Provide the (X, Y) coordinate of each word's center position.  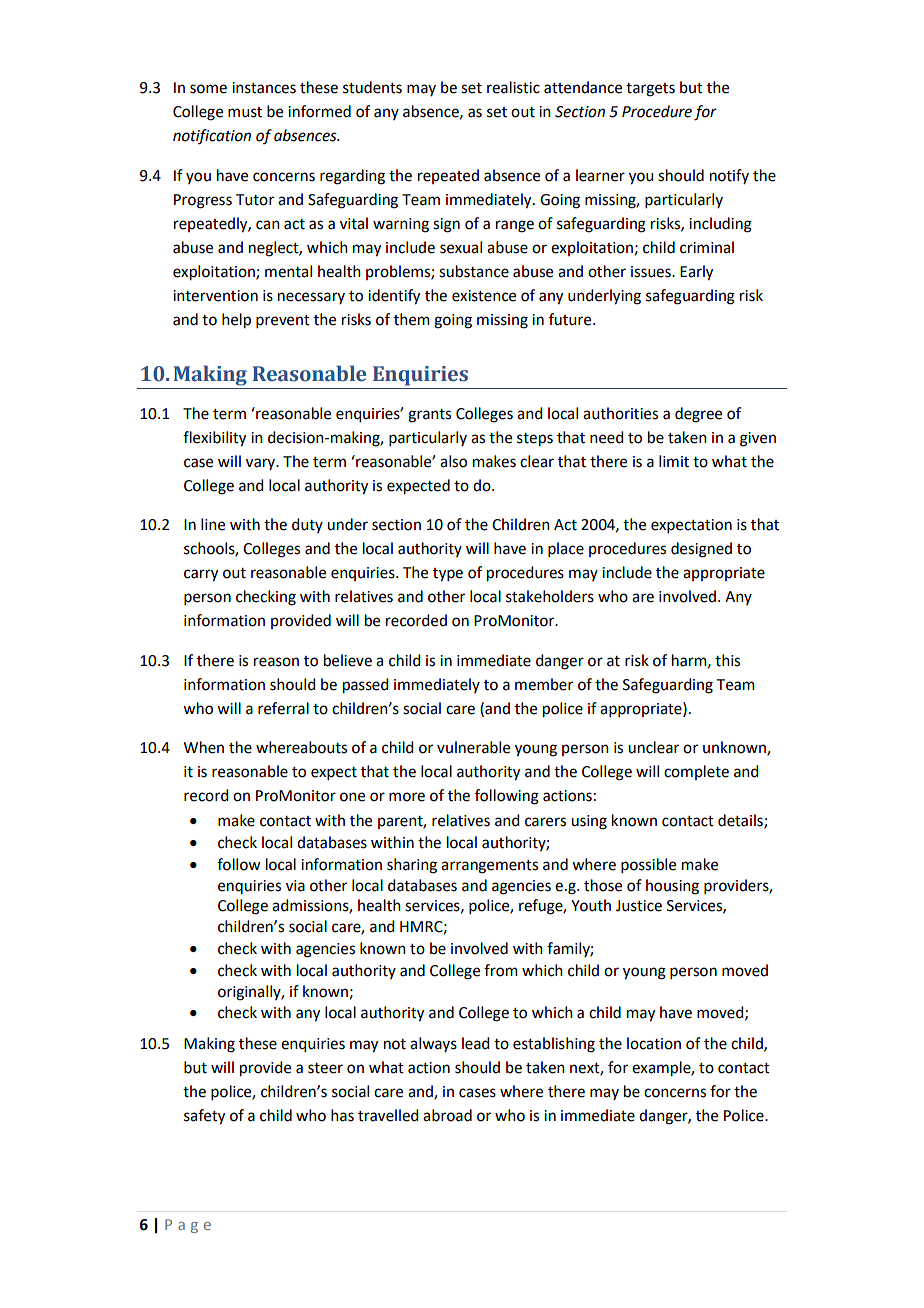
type (448, 575)
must (245, 112)
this (727, 660)
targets (650, 90)
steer (325, 1068)
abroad (447, 1115)
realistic (513, 87)
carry (201, 575)
